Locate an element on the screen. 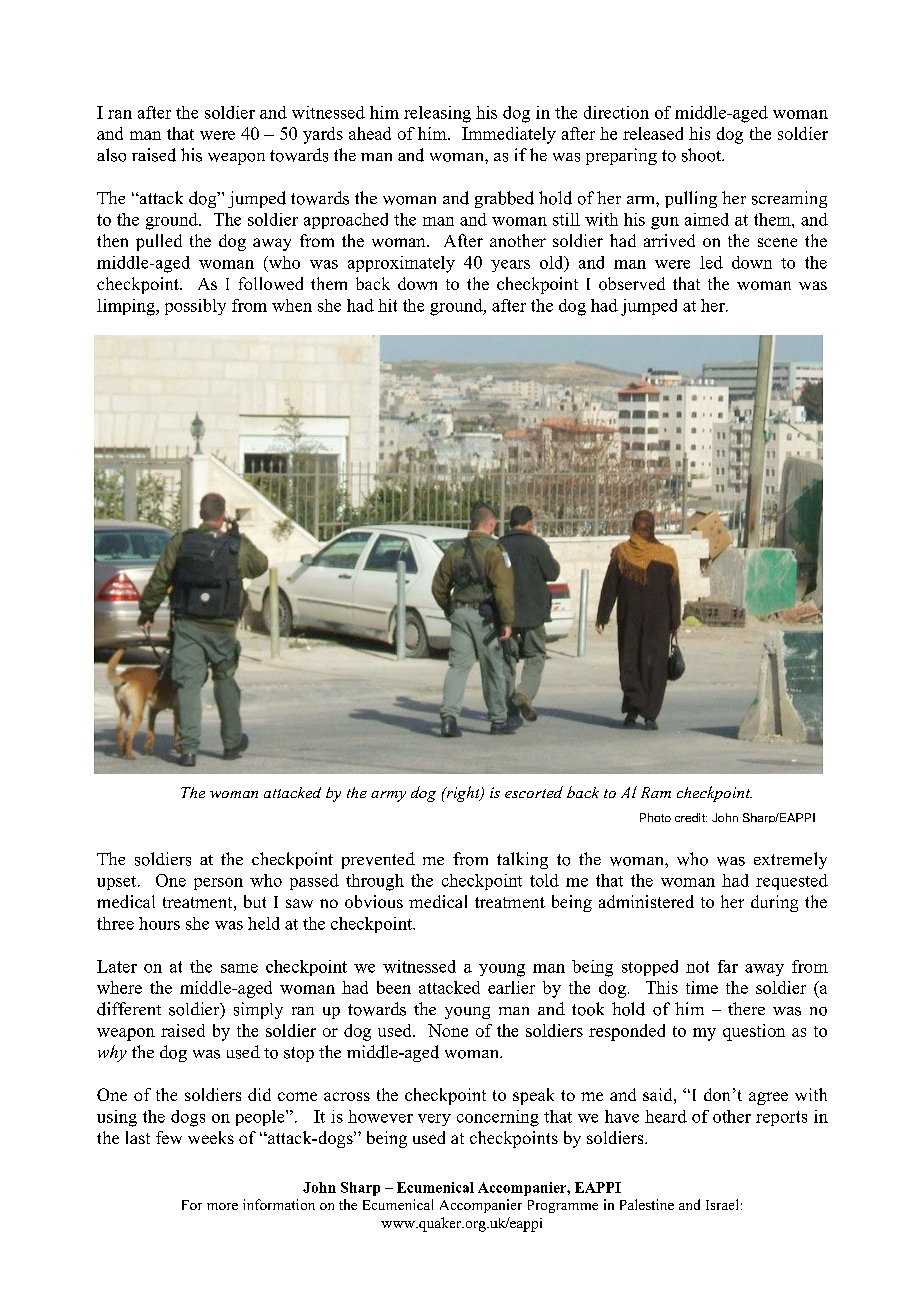 Image resolution: width=924 pixels, height=1308 pixels. hit is located at coordinates (387, 305).
